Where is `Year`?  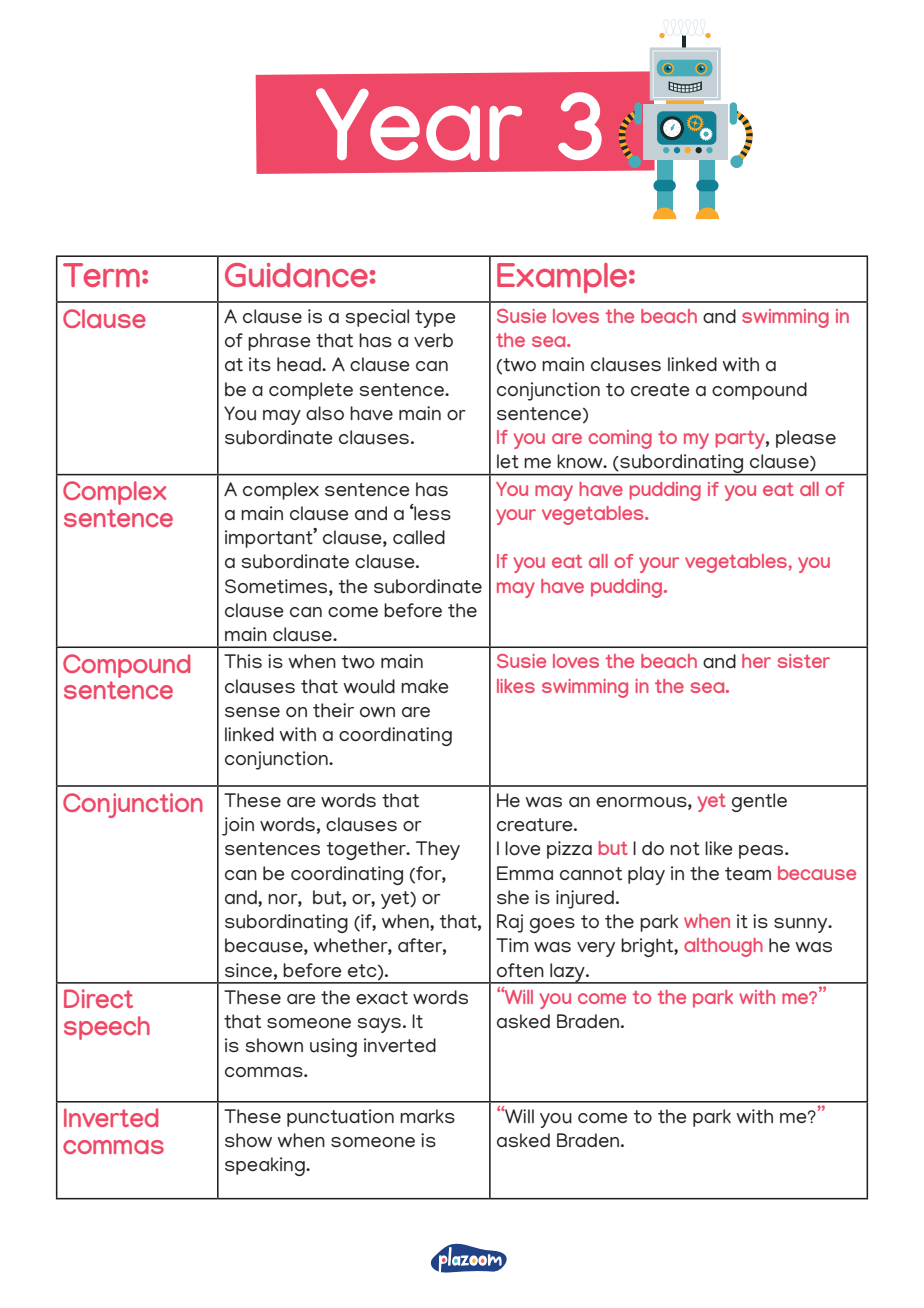 Year is located at coordinates (419, 124).
